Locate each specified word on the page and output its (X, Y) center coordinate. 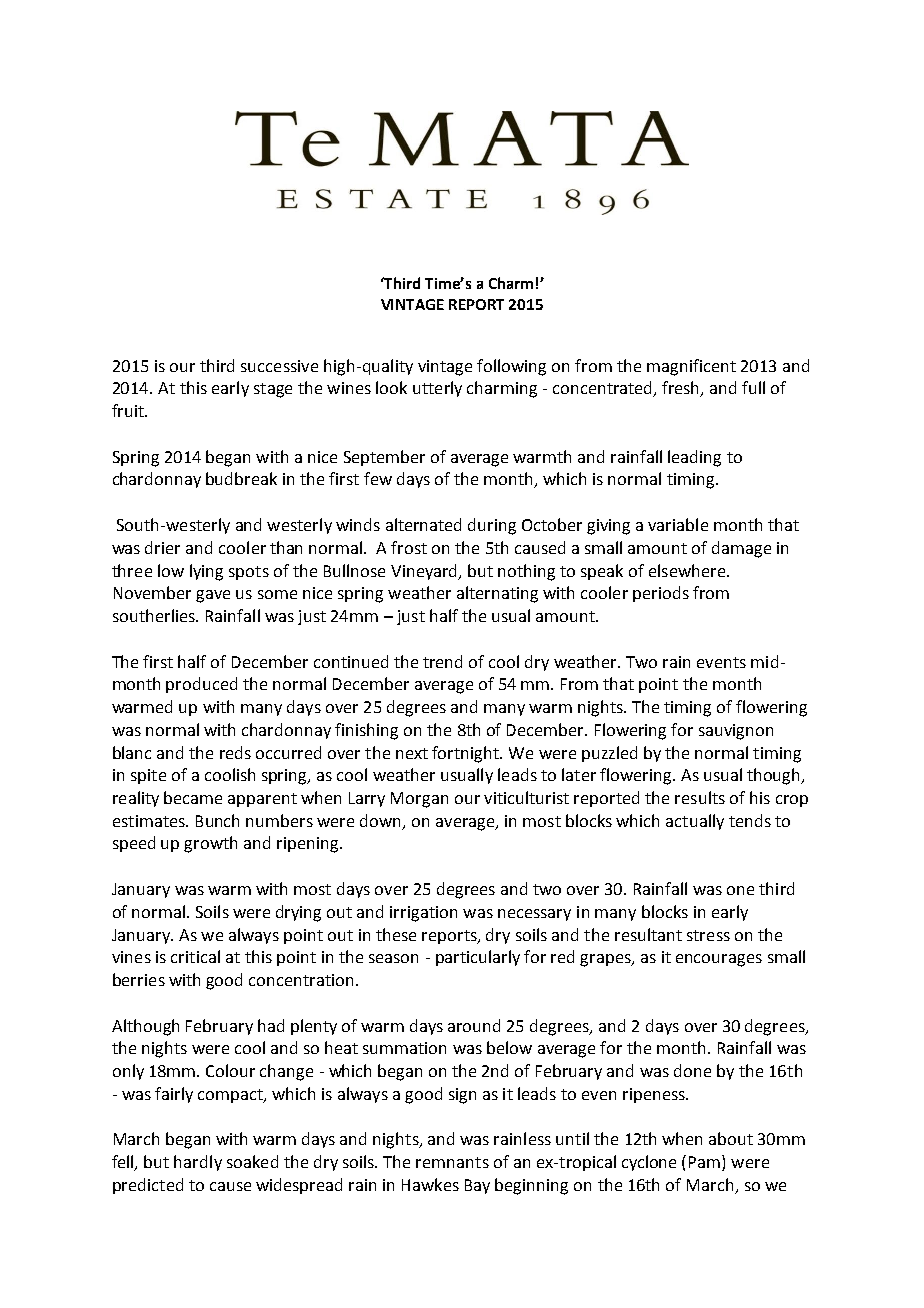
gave (213, 596)
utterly (437, 389)
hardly (198, 1163)
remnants (452, 1162)
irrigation (423, 914)
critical (195, 956)
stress (708, 935)
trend (442, 661)
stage (273, 390)
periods (661, 594)
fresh (682, 389)
